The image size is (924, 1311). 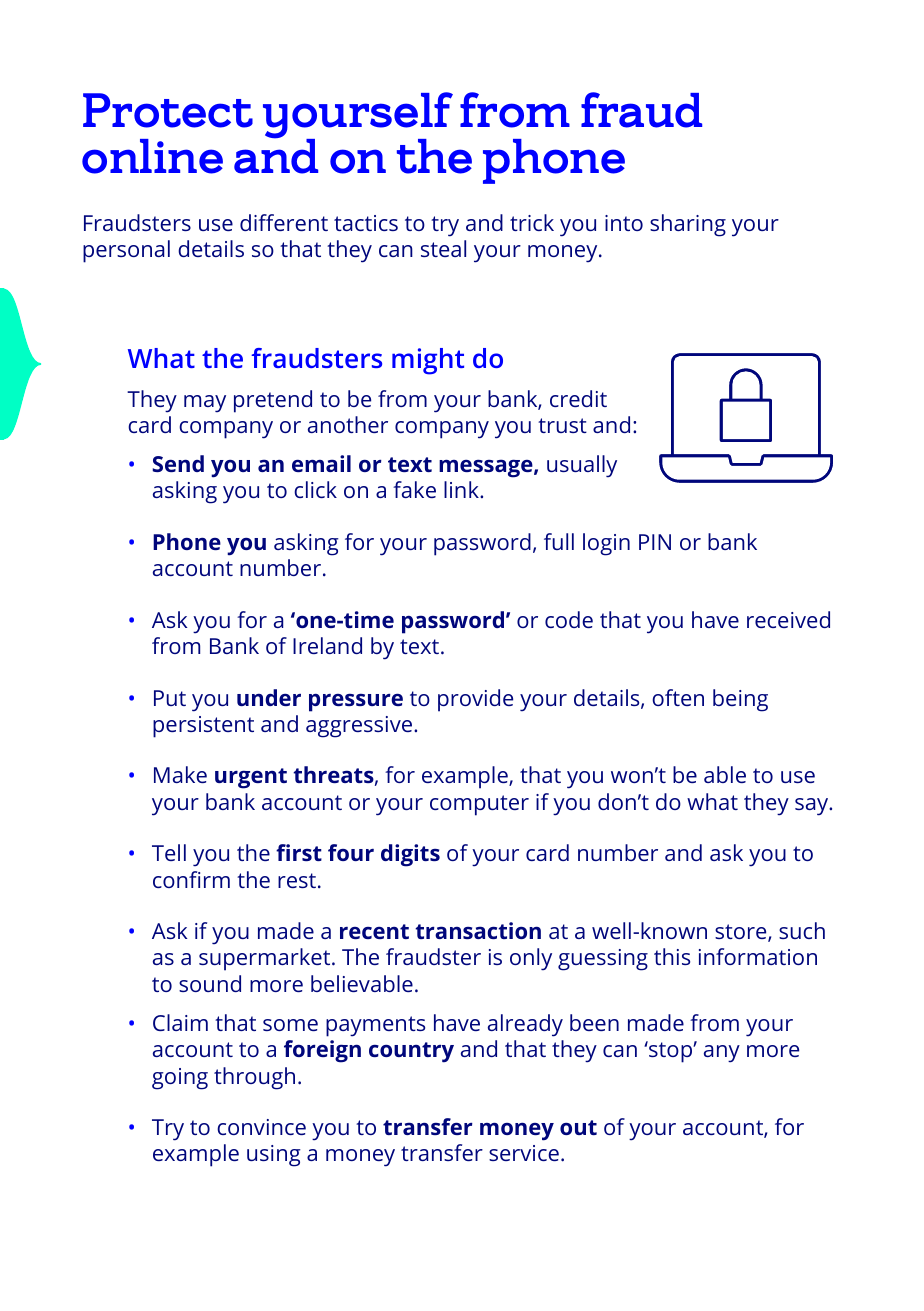 What do you see at coordinates (261, 1127) in the screenshot?
I see `convince` at bounding box center [261, 1127].
